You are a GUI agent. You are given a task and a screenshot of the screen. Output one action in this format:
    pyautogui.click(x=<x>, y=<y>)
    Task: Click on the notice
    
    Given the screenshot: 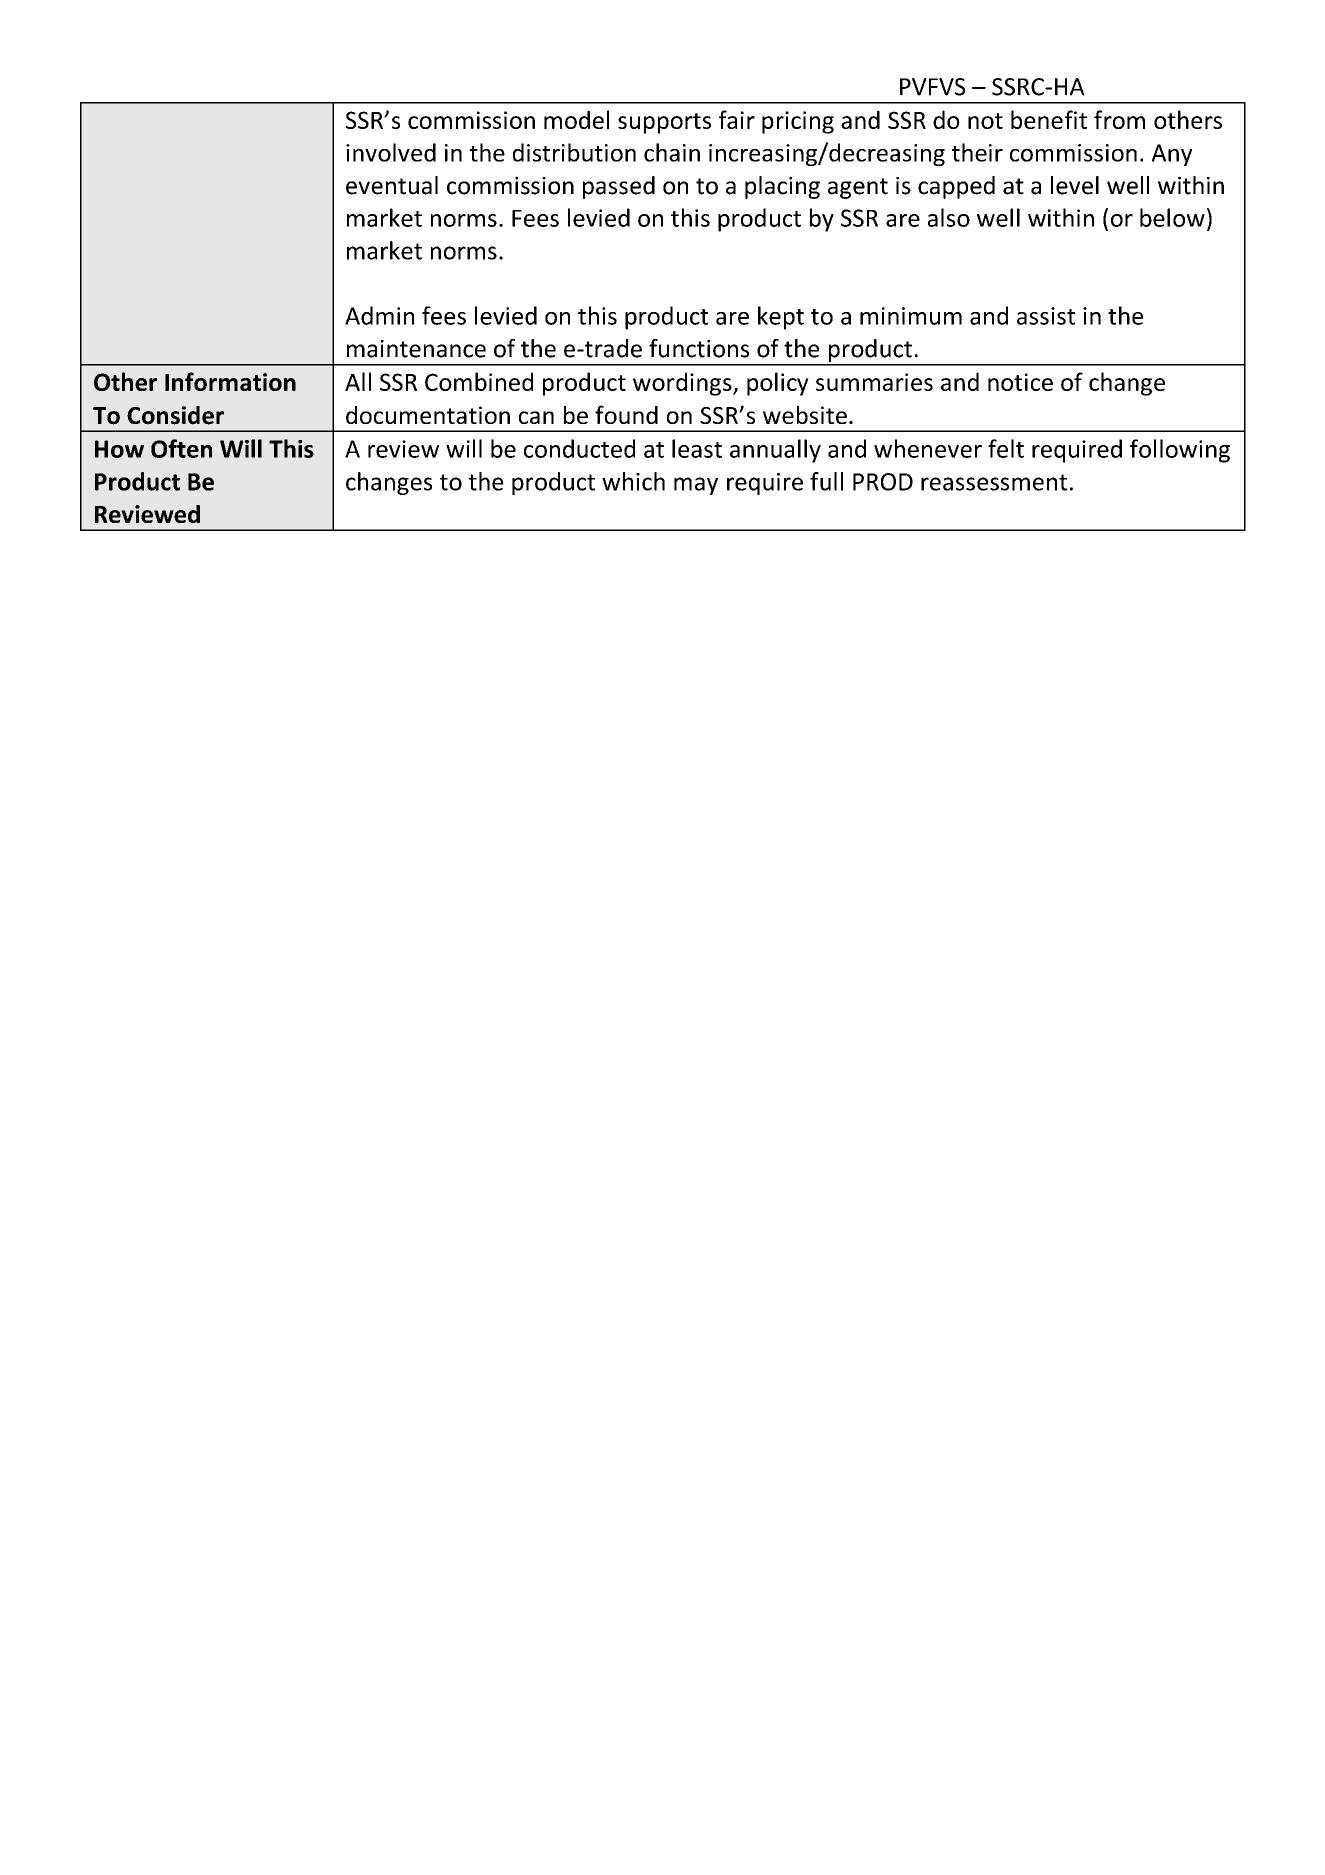 What is the action you would take?
    pyautogui.click(x=1020, y=382)
